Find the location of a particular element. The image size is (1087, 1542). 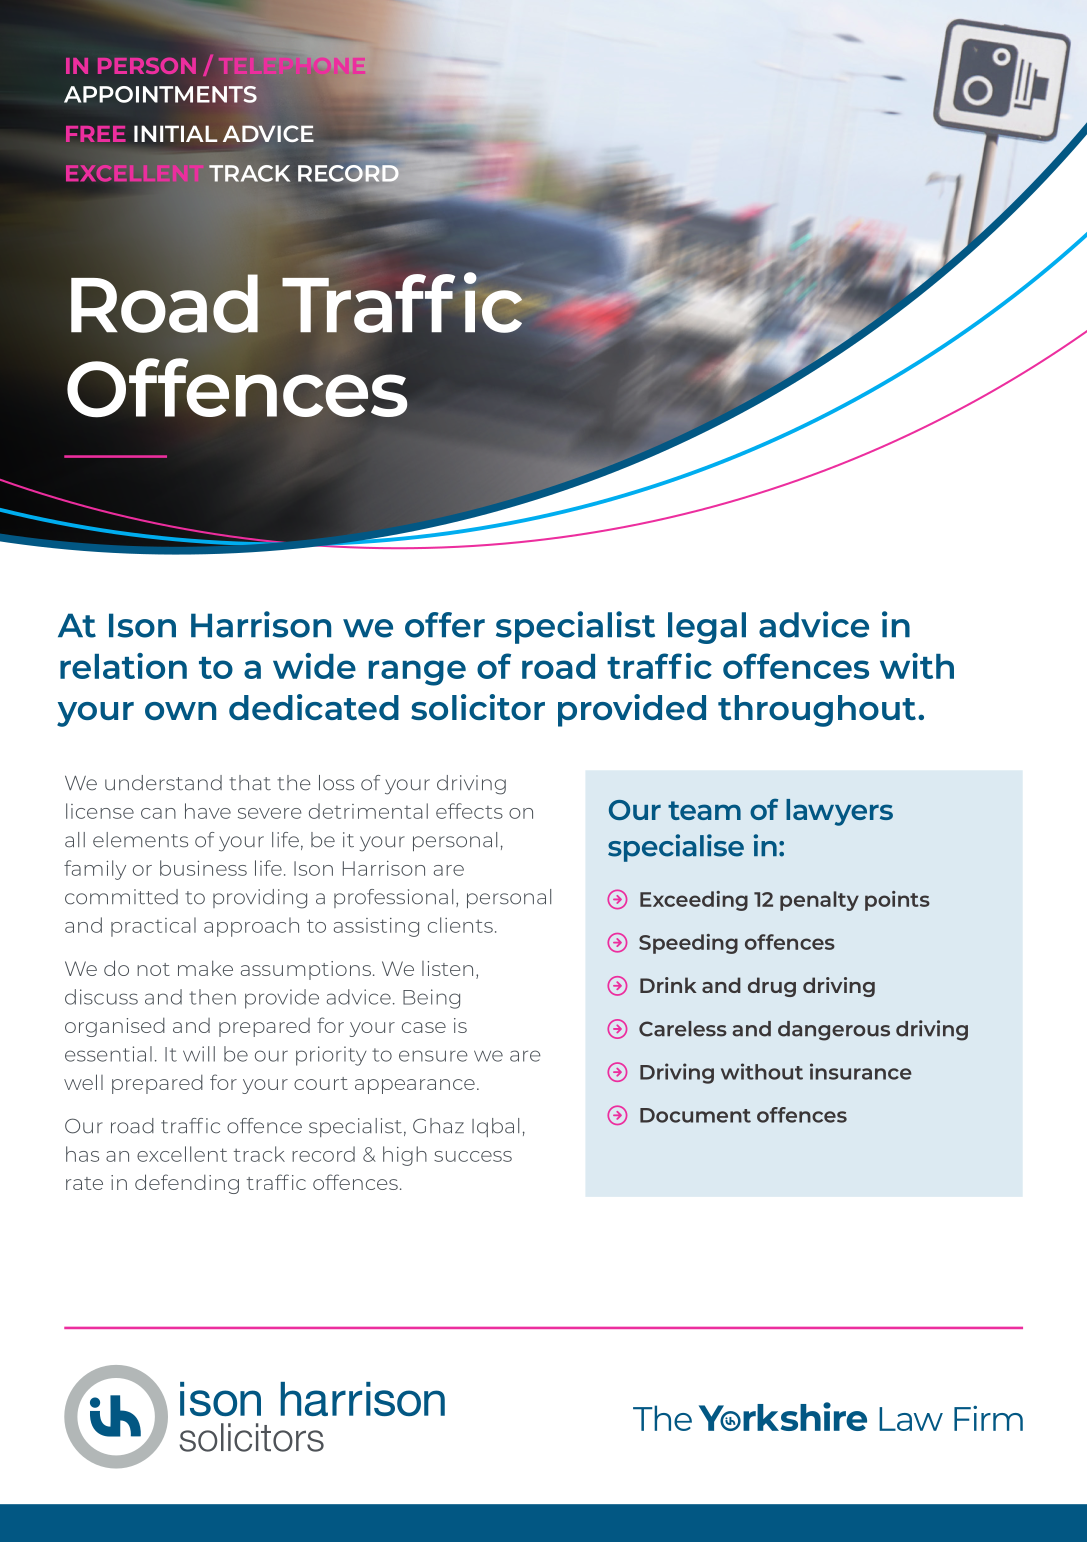

legal is located at coordinates (707, 628).
